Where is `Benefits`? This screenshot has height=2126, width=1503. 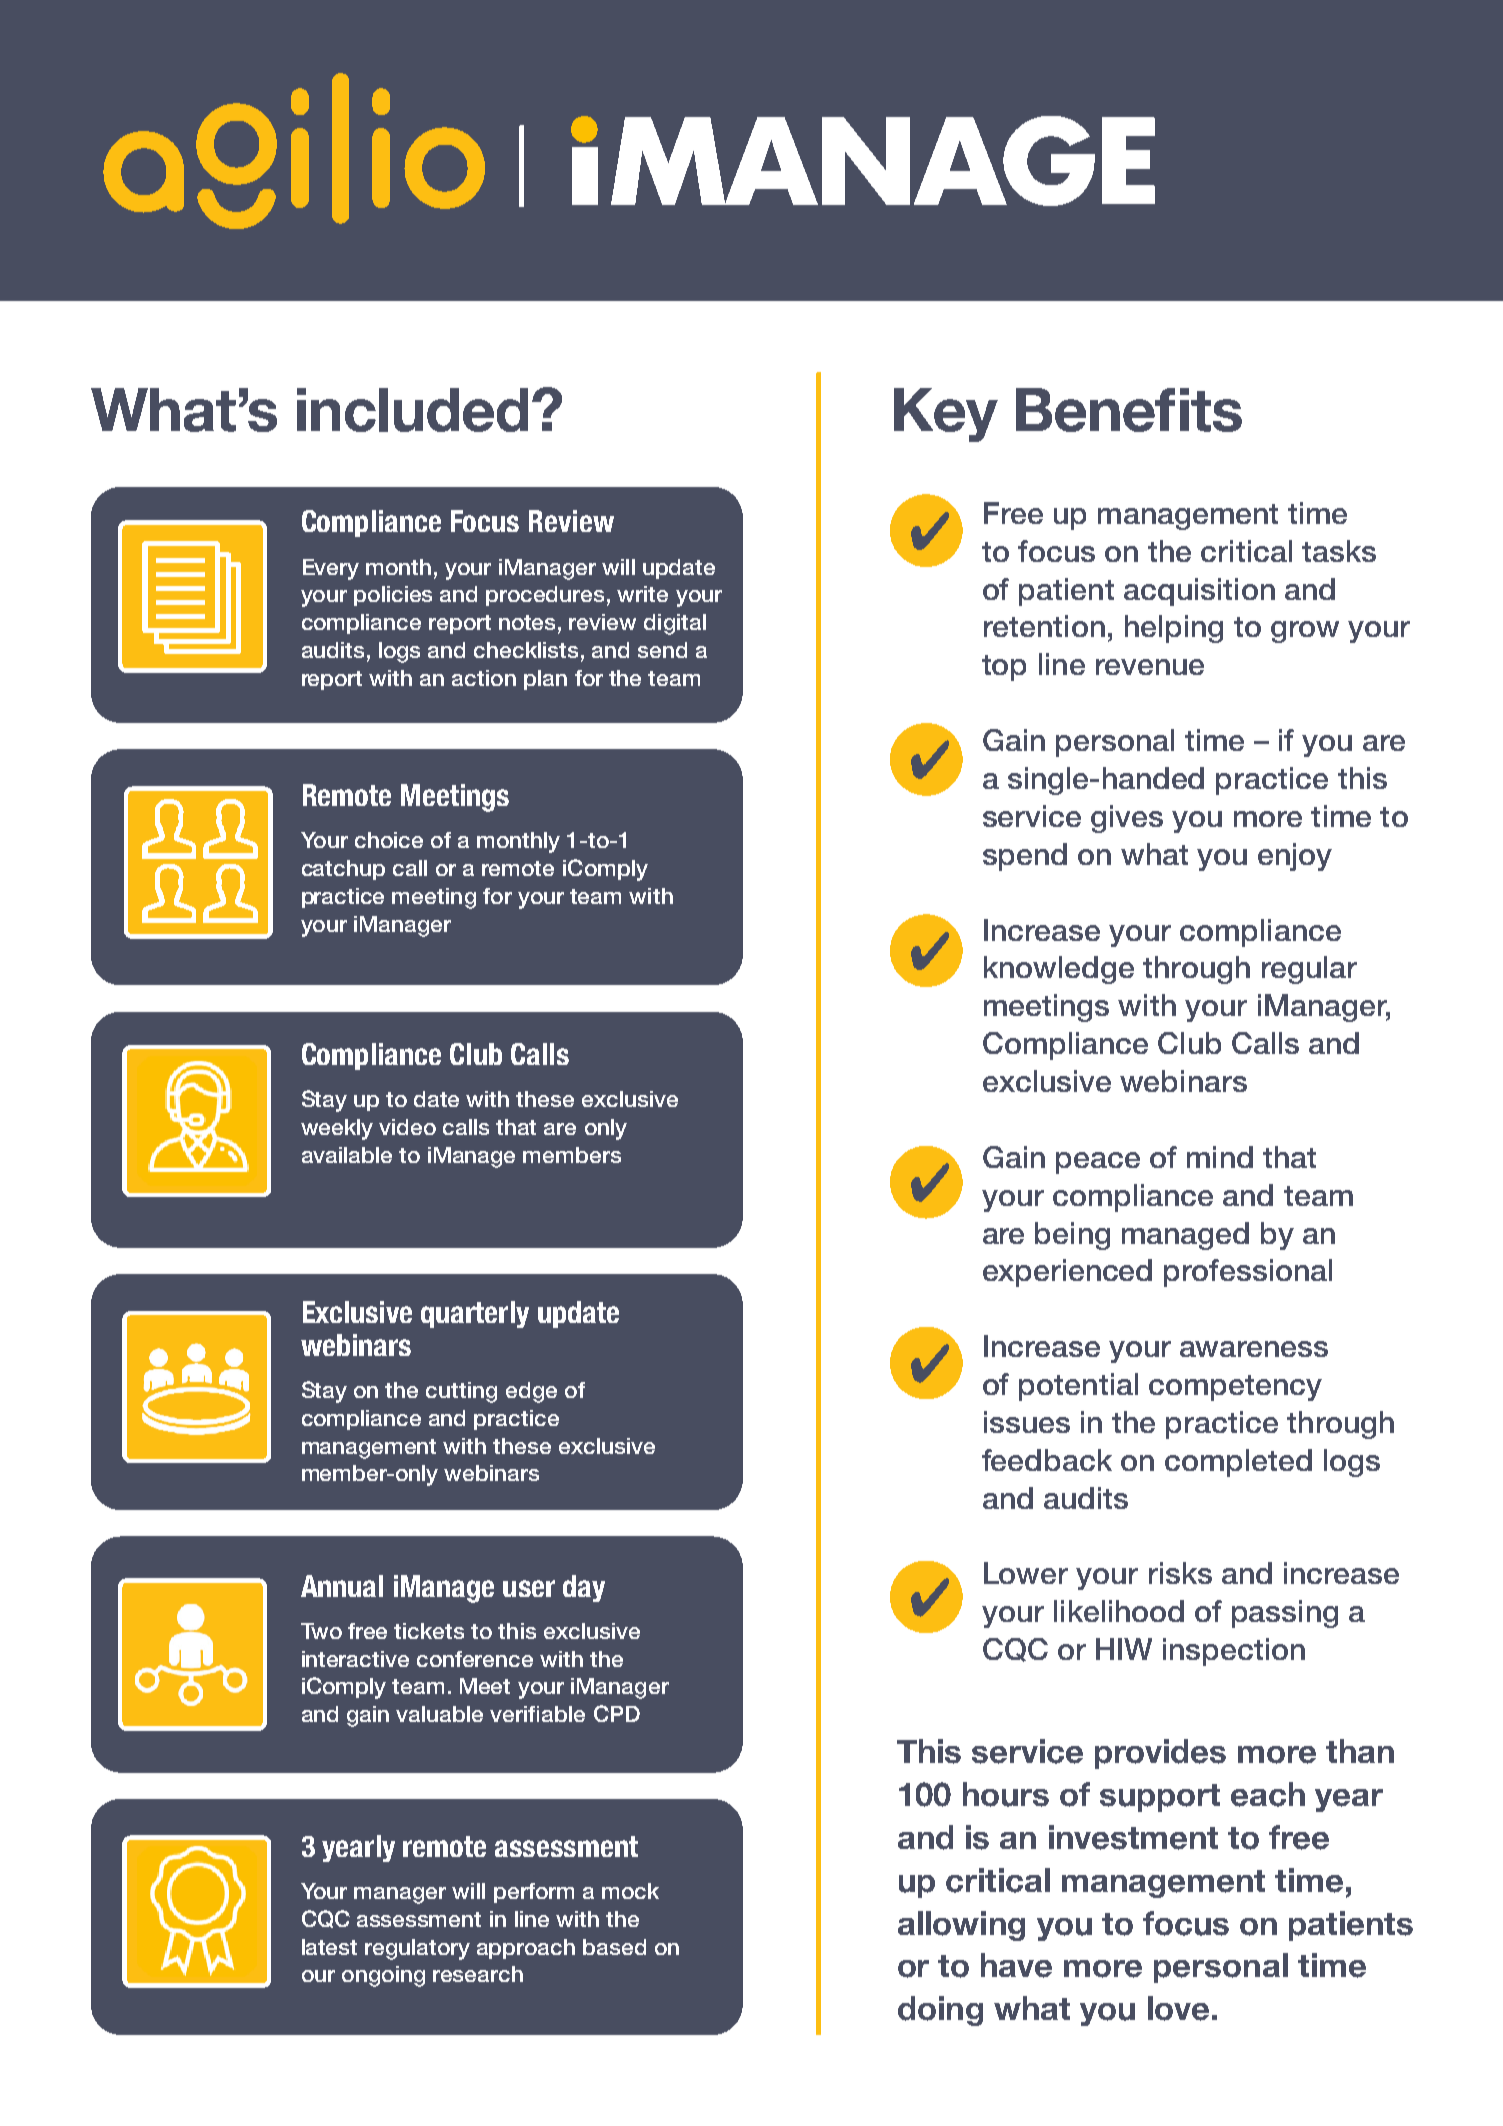 Benefits is located at coordinates (1129, 410).
